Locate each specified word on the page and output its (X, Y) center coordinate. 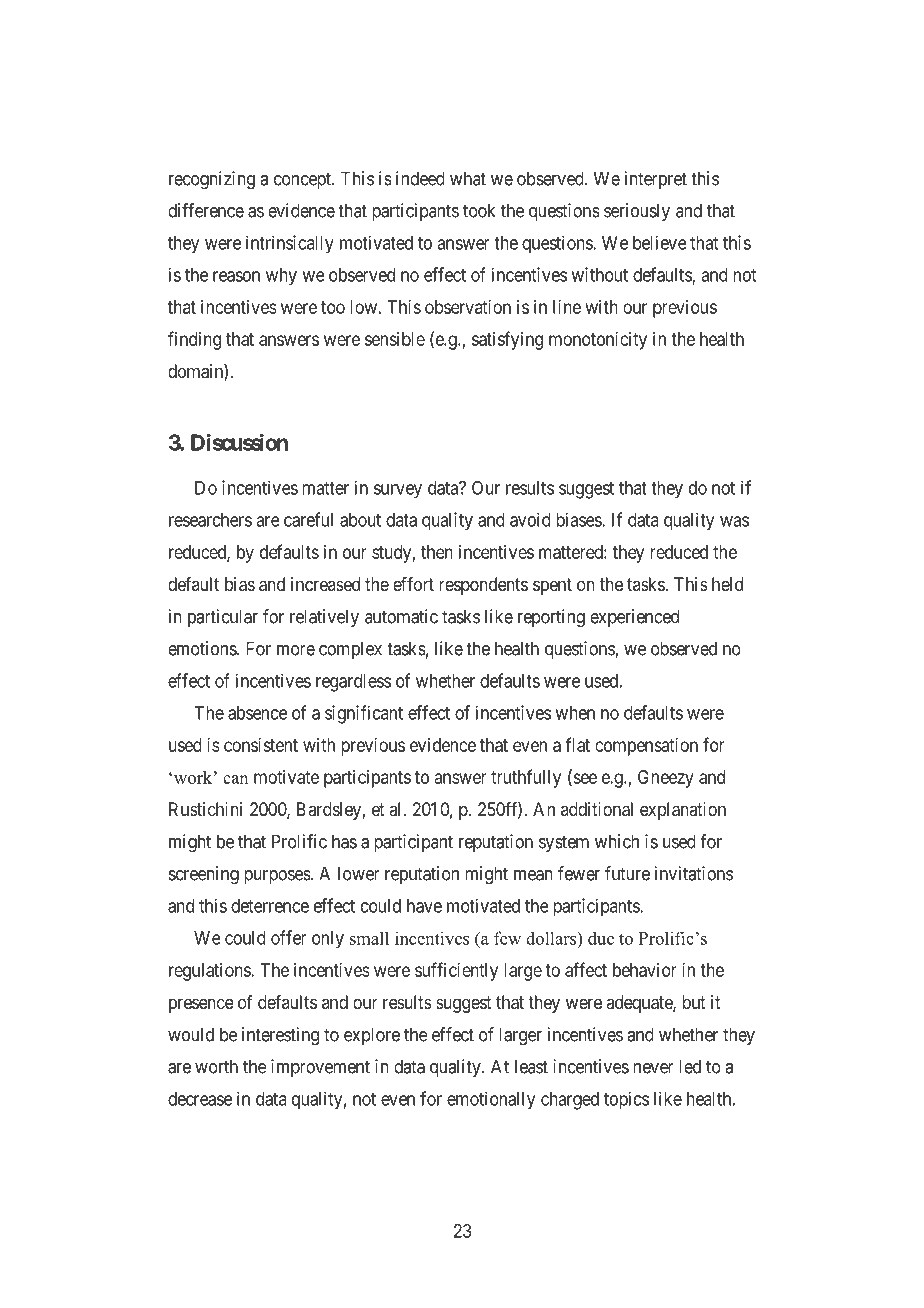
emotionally (491, 1100)
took (479, 210)
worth (216, 1066)
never (653, 1068)
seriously (637, 212)
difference (206, 210)
